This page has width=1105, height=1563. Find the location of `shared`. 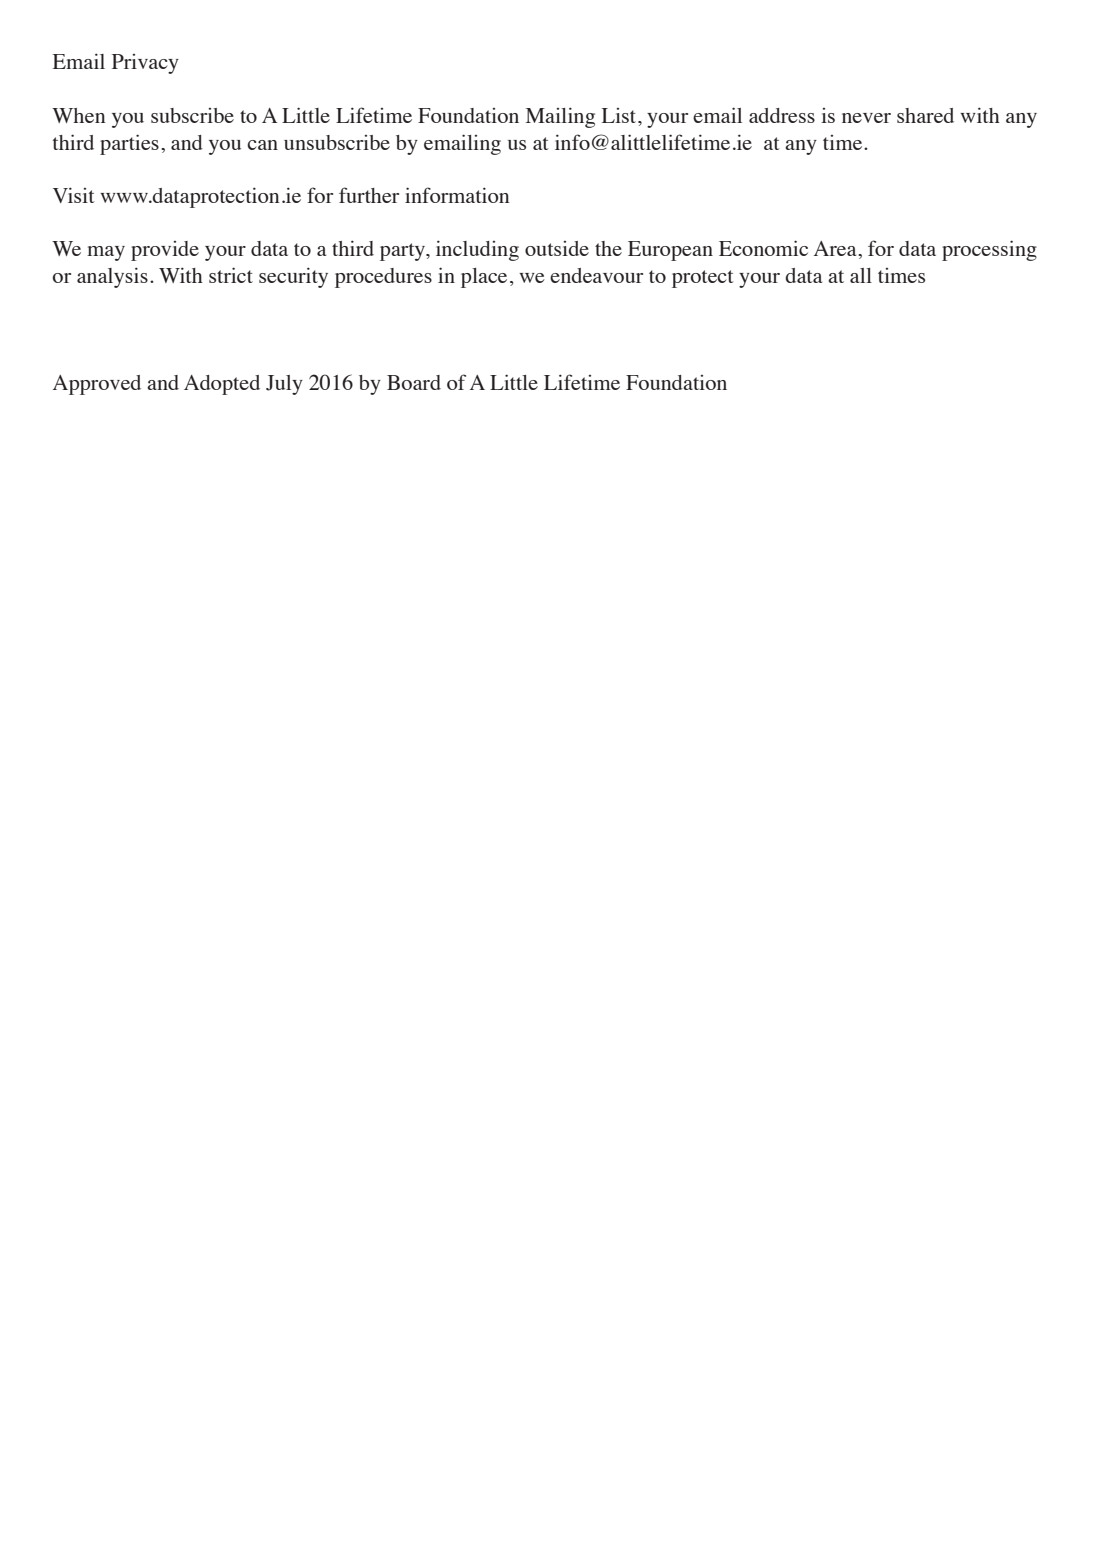

shared is located at coordinates (925, 115).
